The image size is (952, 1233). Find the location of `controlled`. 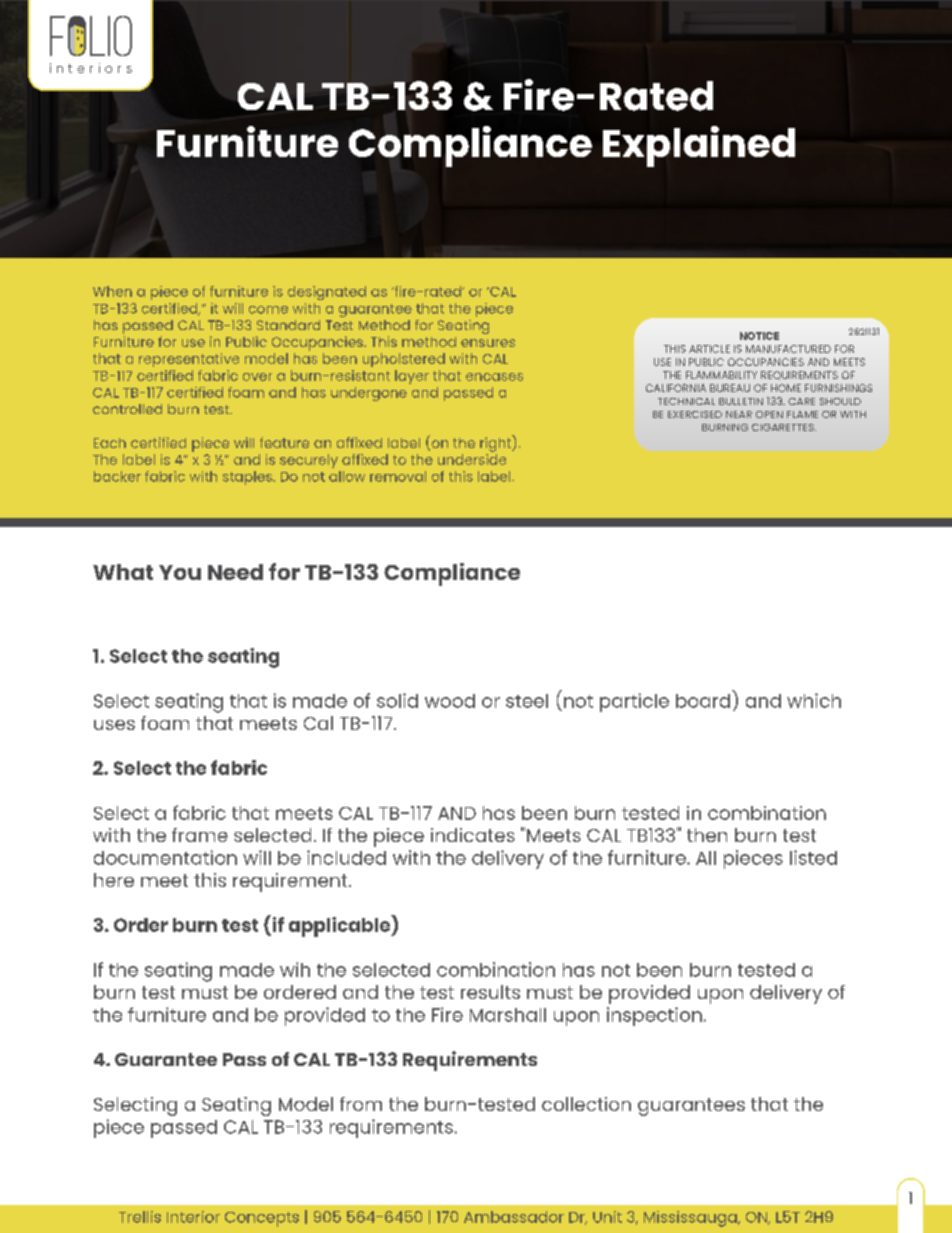

controlled is located at coordinates (127, 409).
